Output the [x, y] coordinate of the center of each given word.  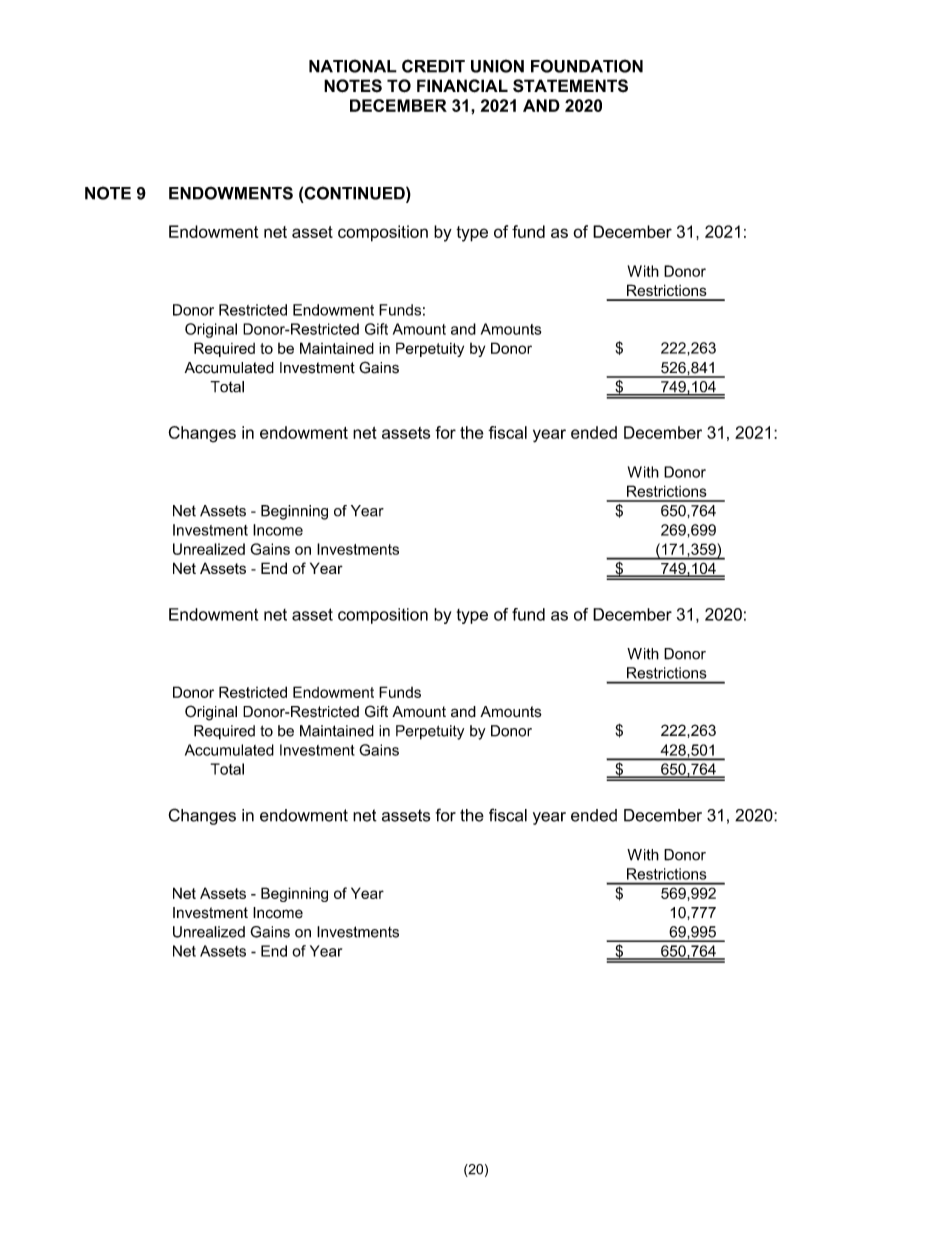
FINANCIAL [462, 86]
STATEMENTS [570, 86]
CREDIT [433, 66]
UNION [497, 66]
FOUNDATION [587, 66]
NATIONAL [353, 66]
